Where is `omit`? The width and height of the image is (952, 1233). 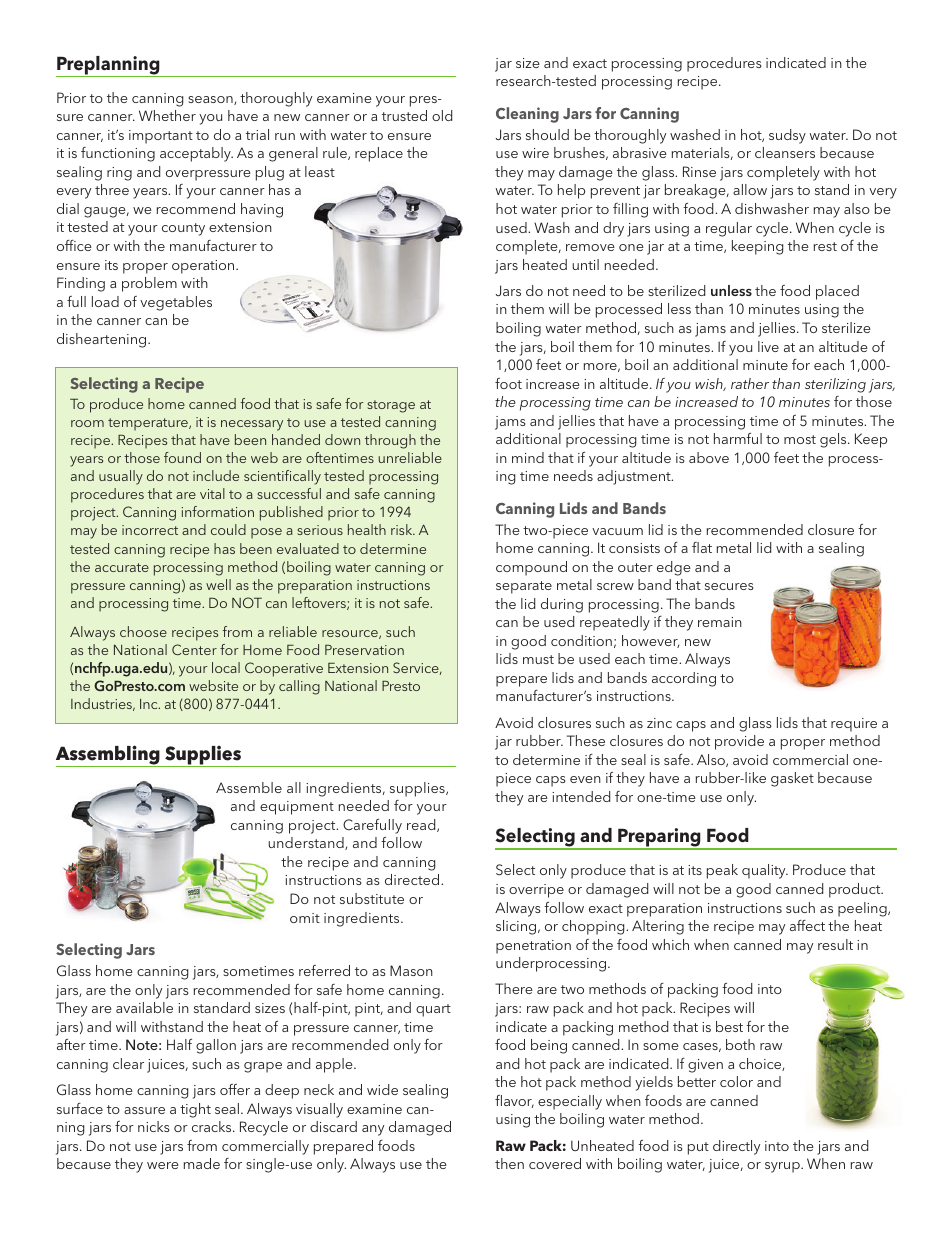 omit is located at coordinates (305, 918).
